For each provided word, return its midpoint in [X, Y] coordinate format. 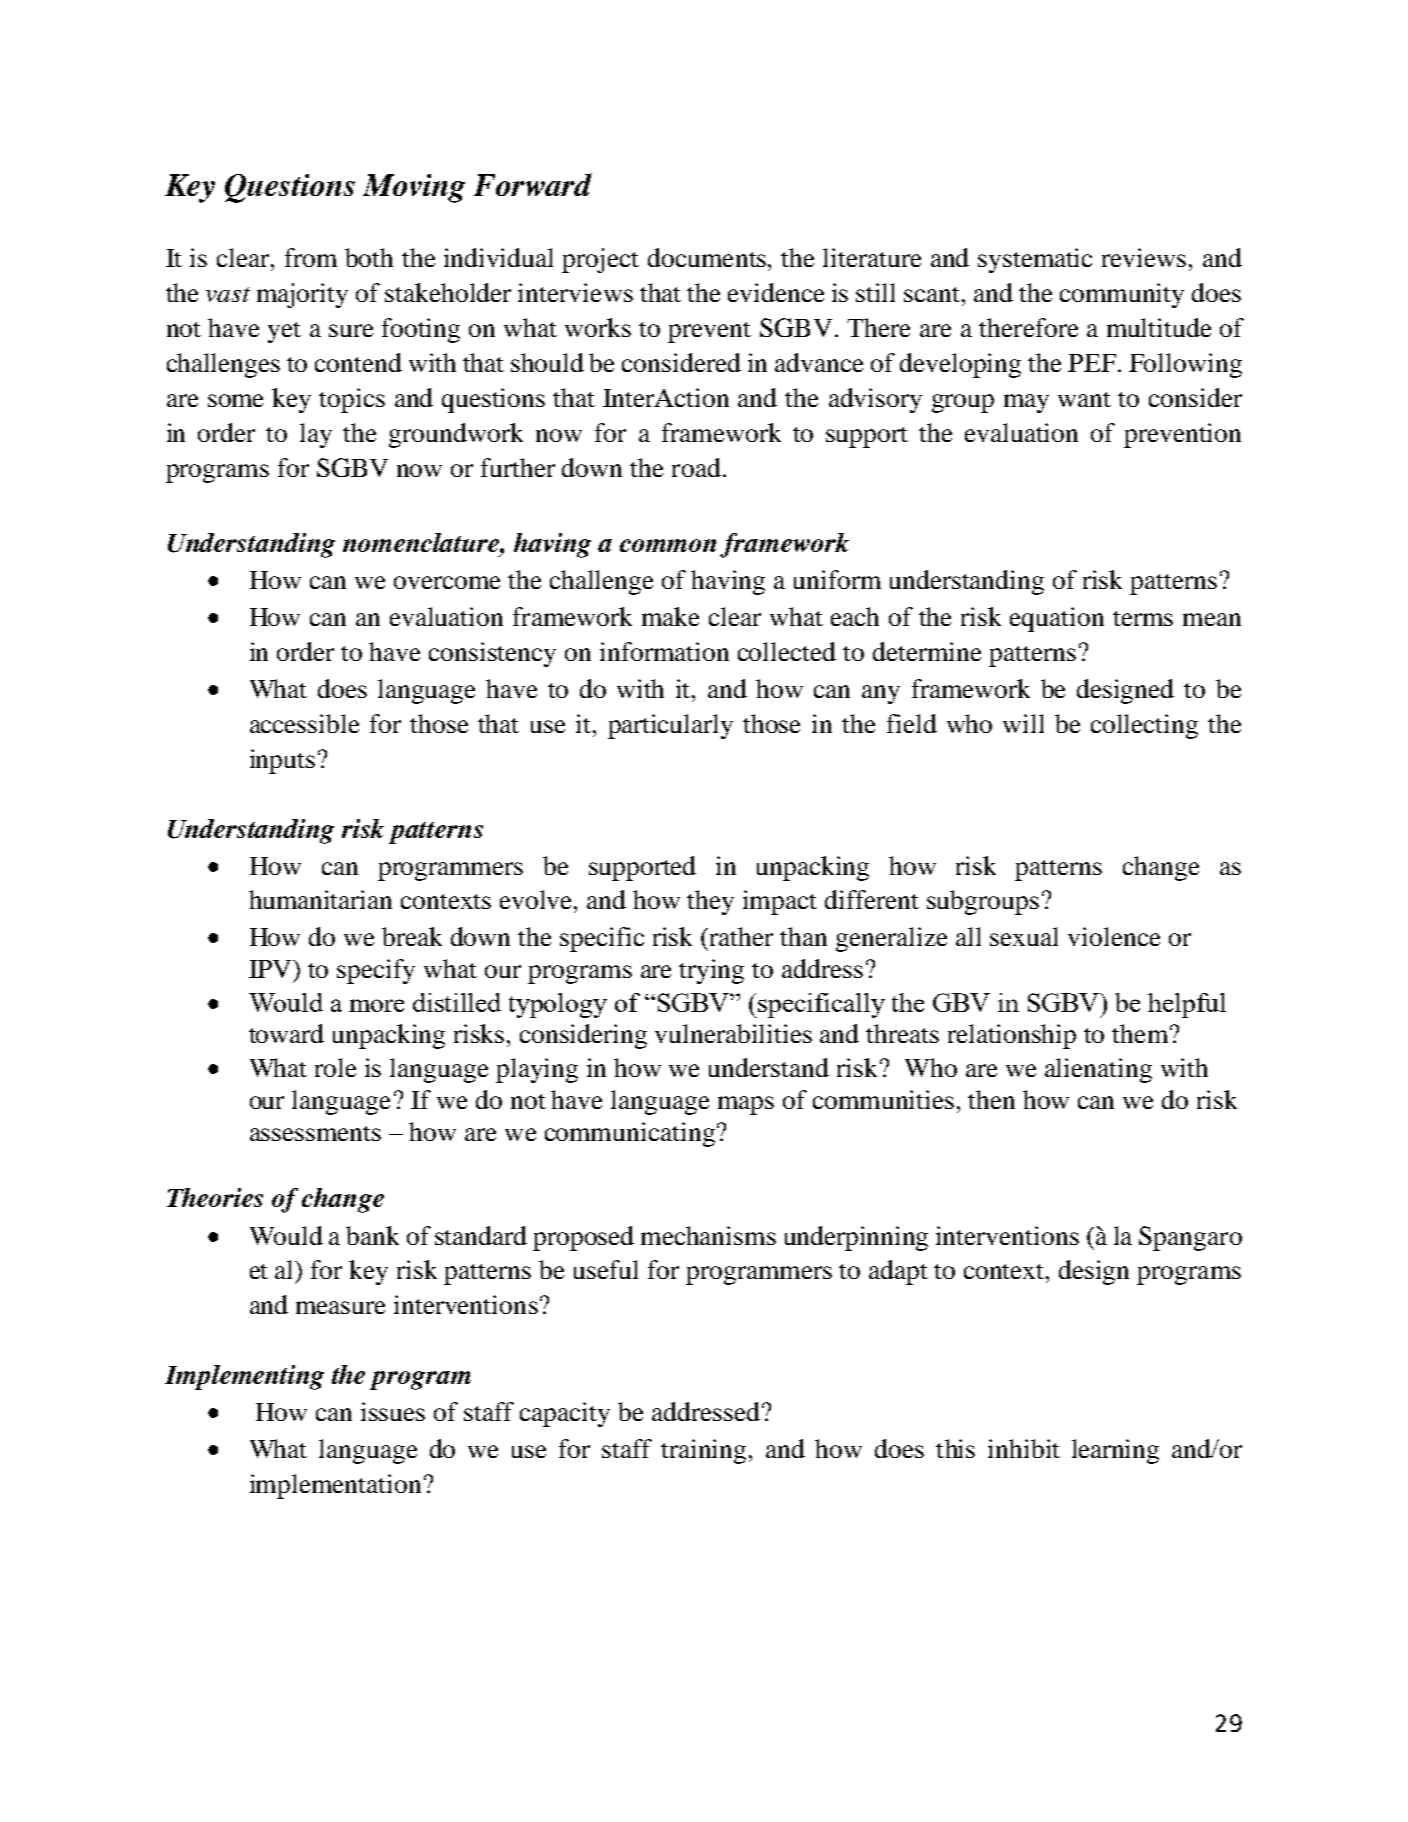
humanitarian [320, 899]
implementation [335, 1486]
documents [708, 257]
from [311, 257]
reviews [1144, 257]
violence [1114, 936]
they [710, 902]
